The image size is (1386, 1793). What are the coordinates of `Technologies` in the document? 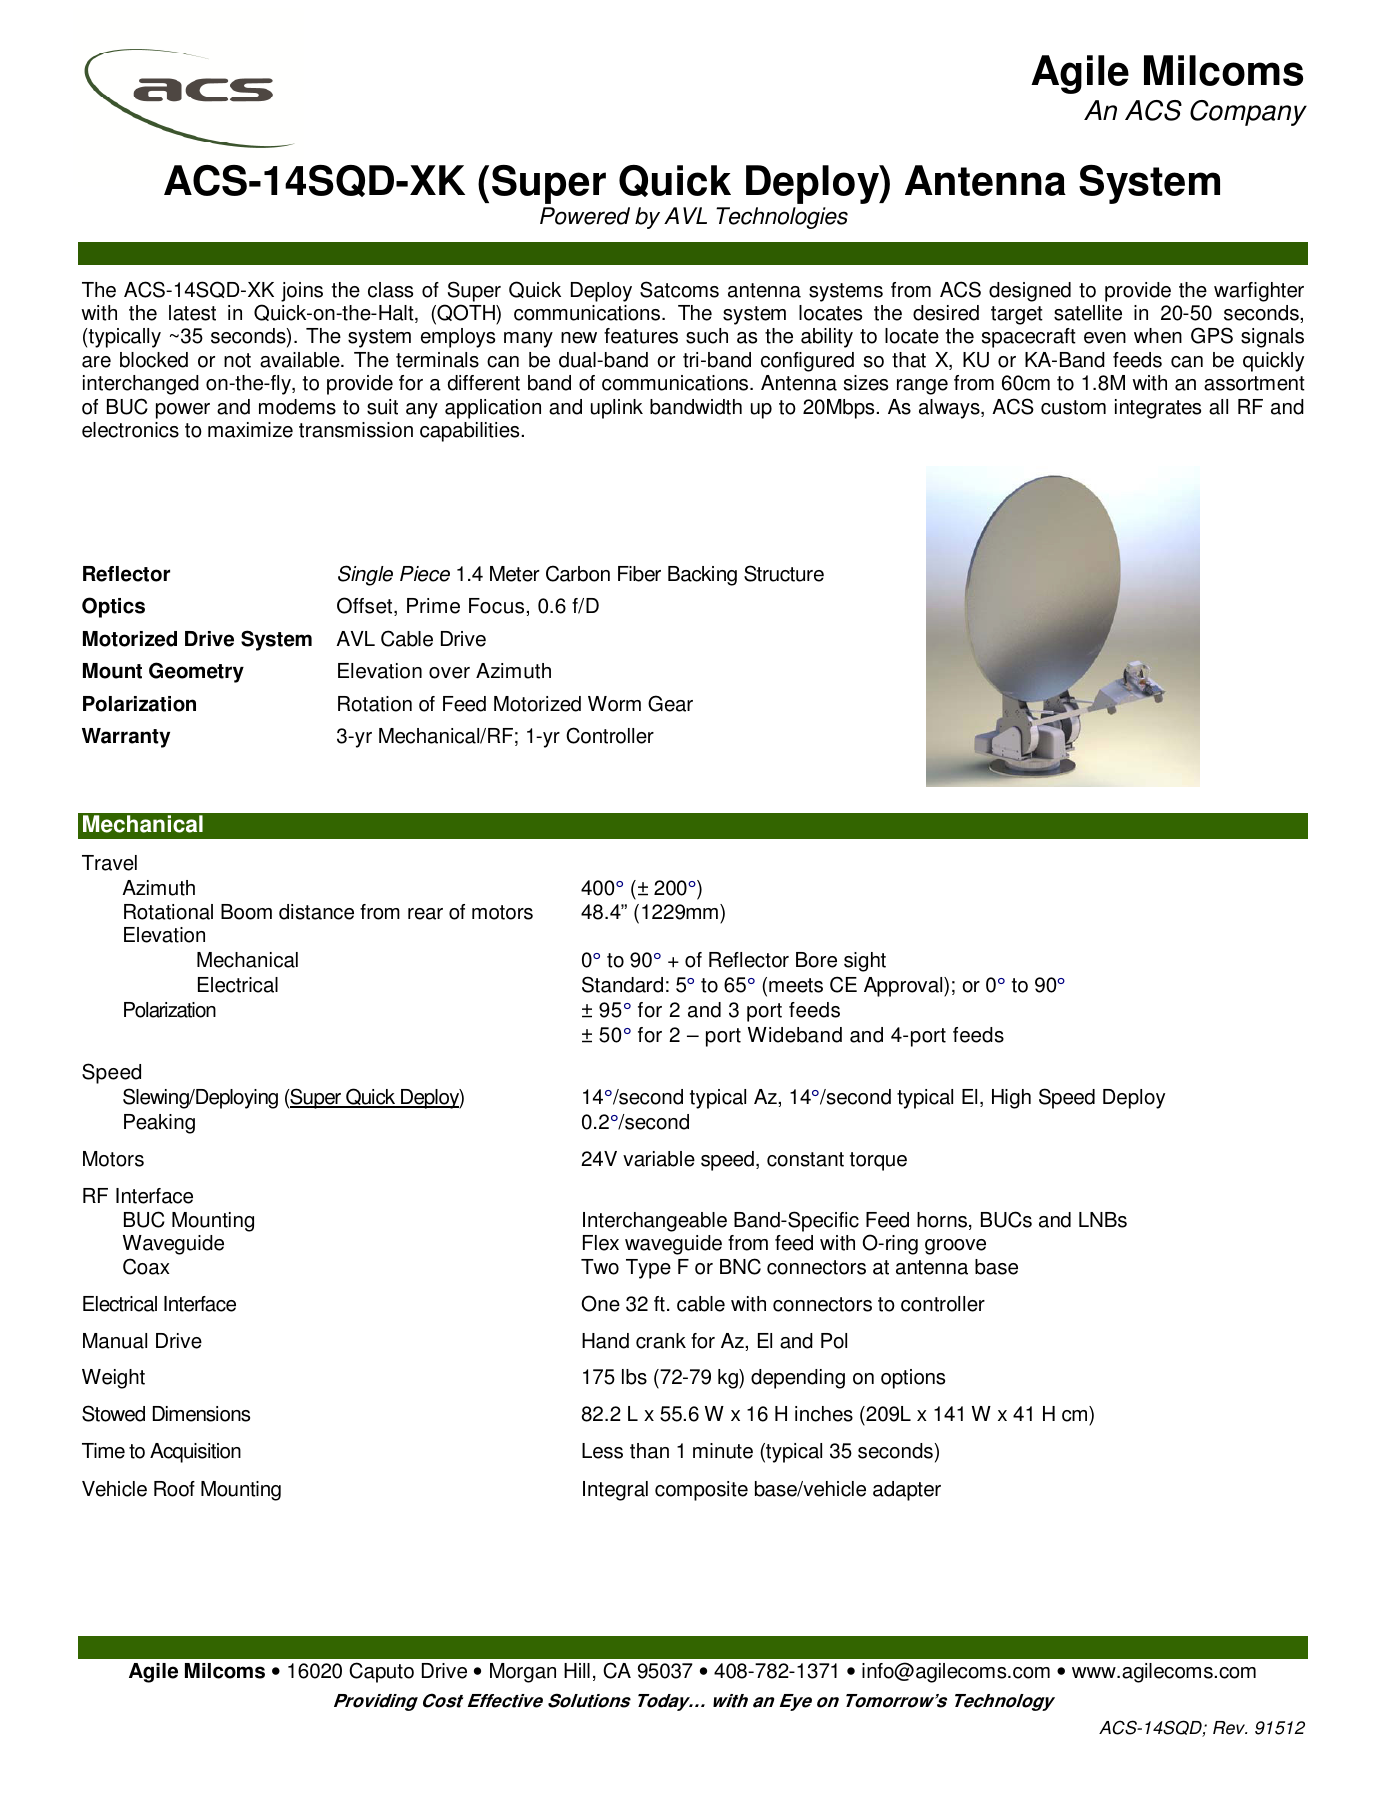 It's located at (782, 218).
